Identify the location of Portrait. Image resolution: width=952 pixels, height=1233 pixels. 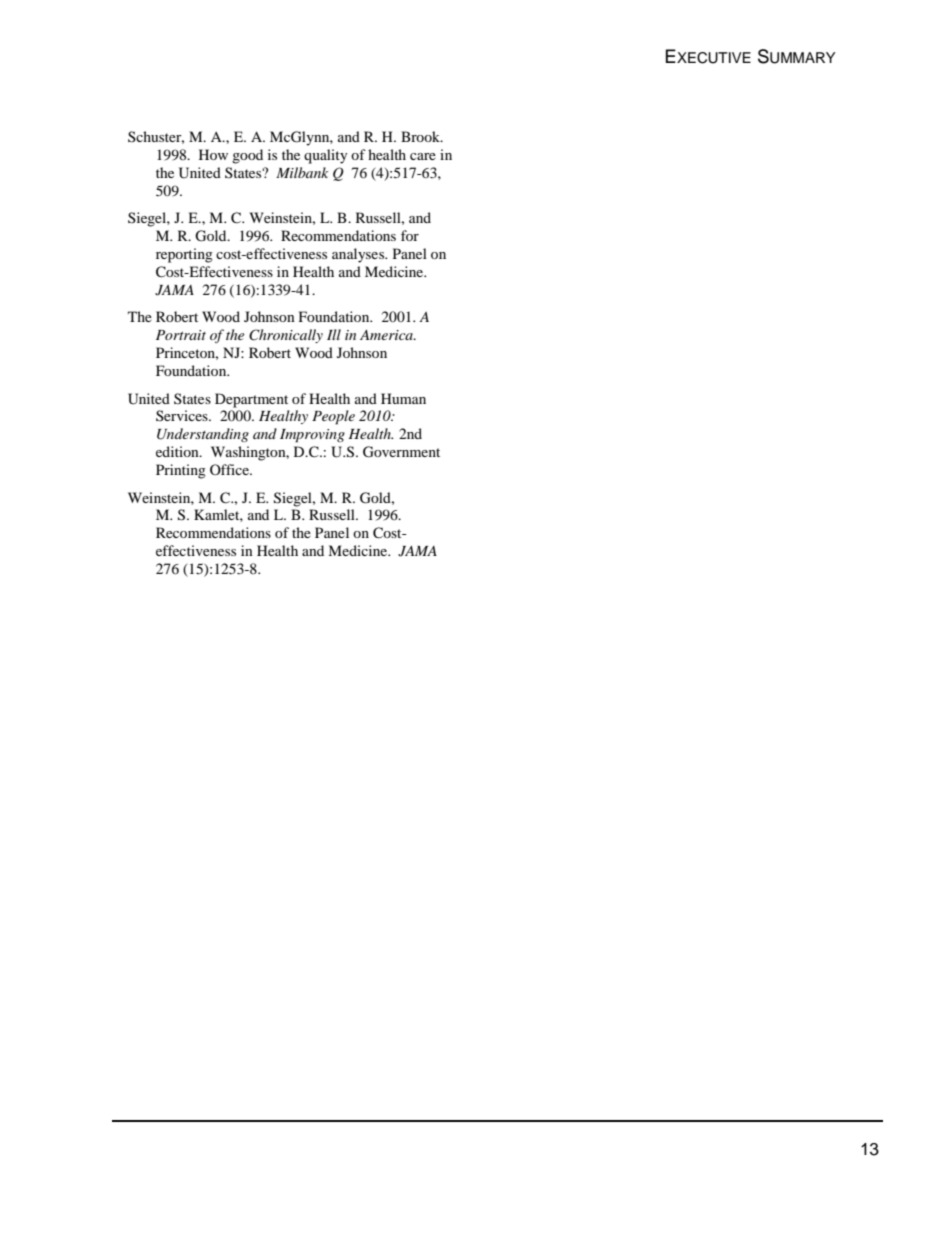
(181, 335).
